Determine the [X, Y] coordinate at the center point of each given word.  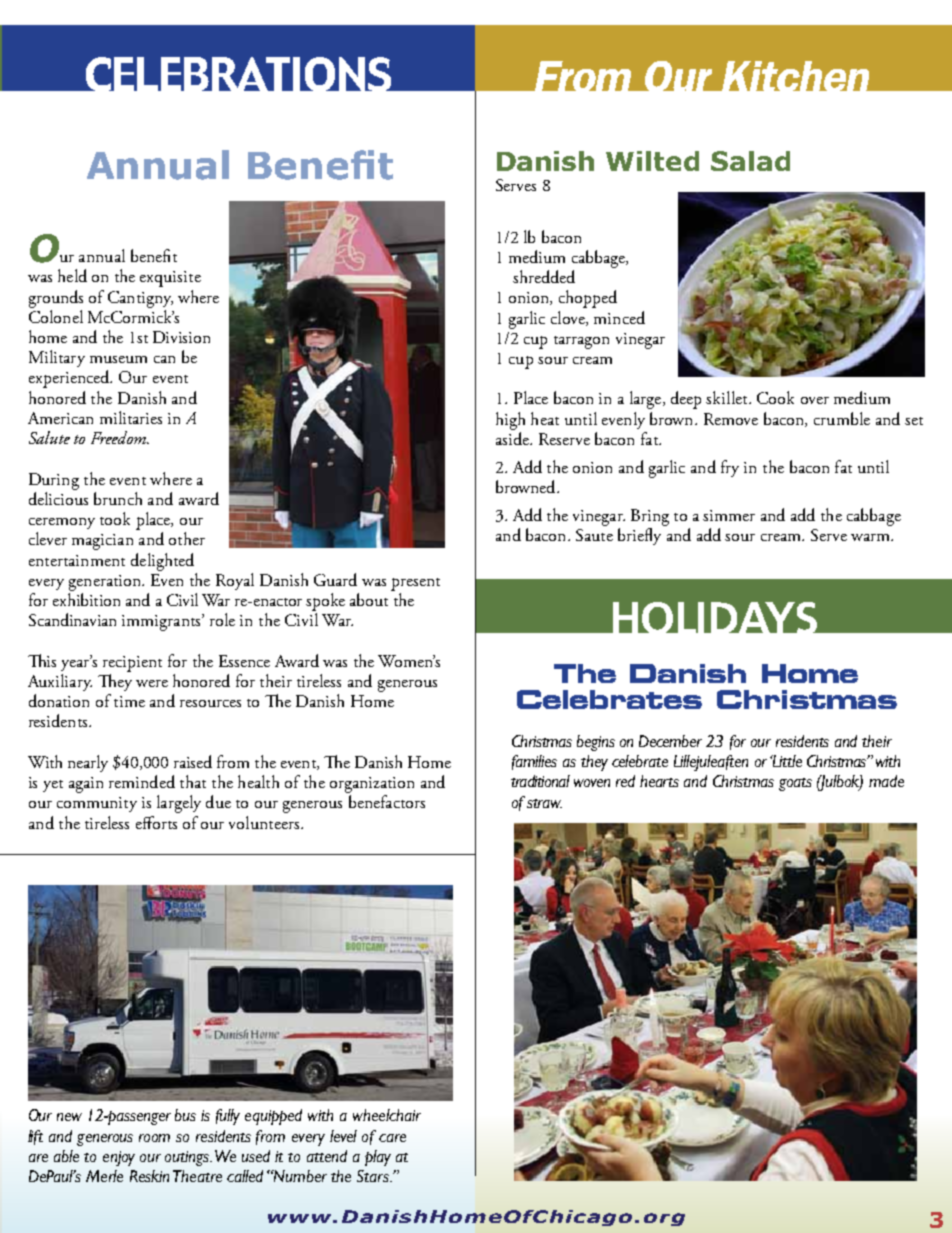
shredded [544, 276]
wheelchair [387, 1115]
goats [795, 784]
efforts [156, 822]
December [670, 741]
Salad [750, 161]
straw [544, 803]
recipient [132, 664]
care [392, 1138]
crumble [842, 418]
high [510, 421]
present [415, 584]
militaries [131, 417]
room [154, 1138]
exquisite [170, 279]
